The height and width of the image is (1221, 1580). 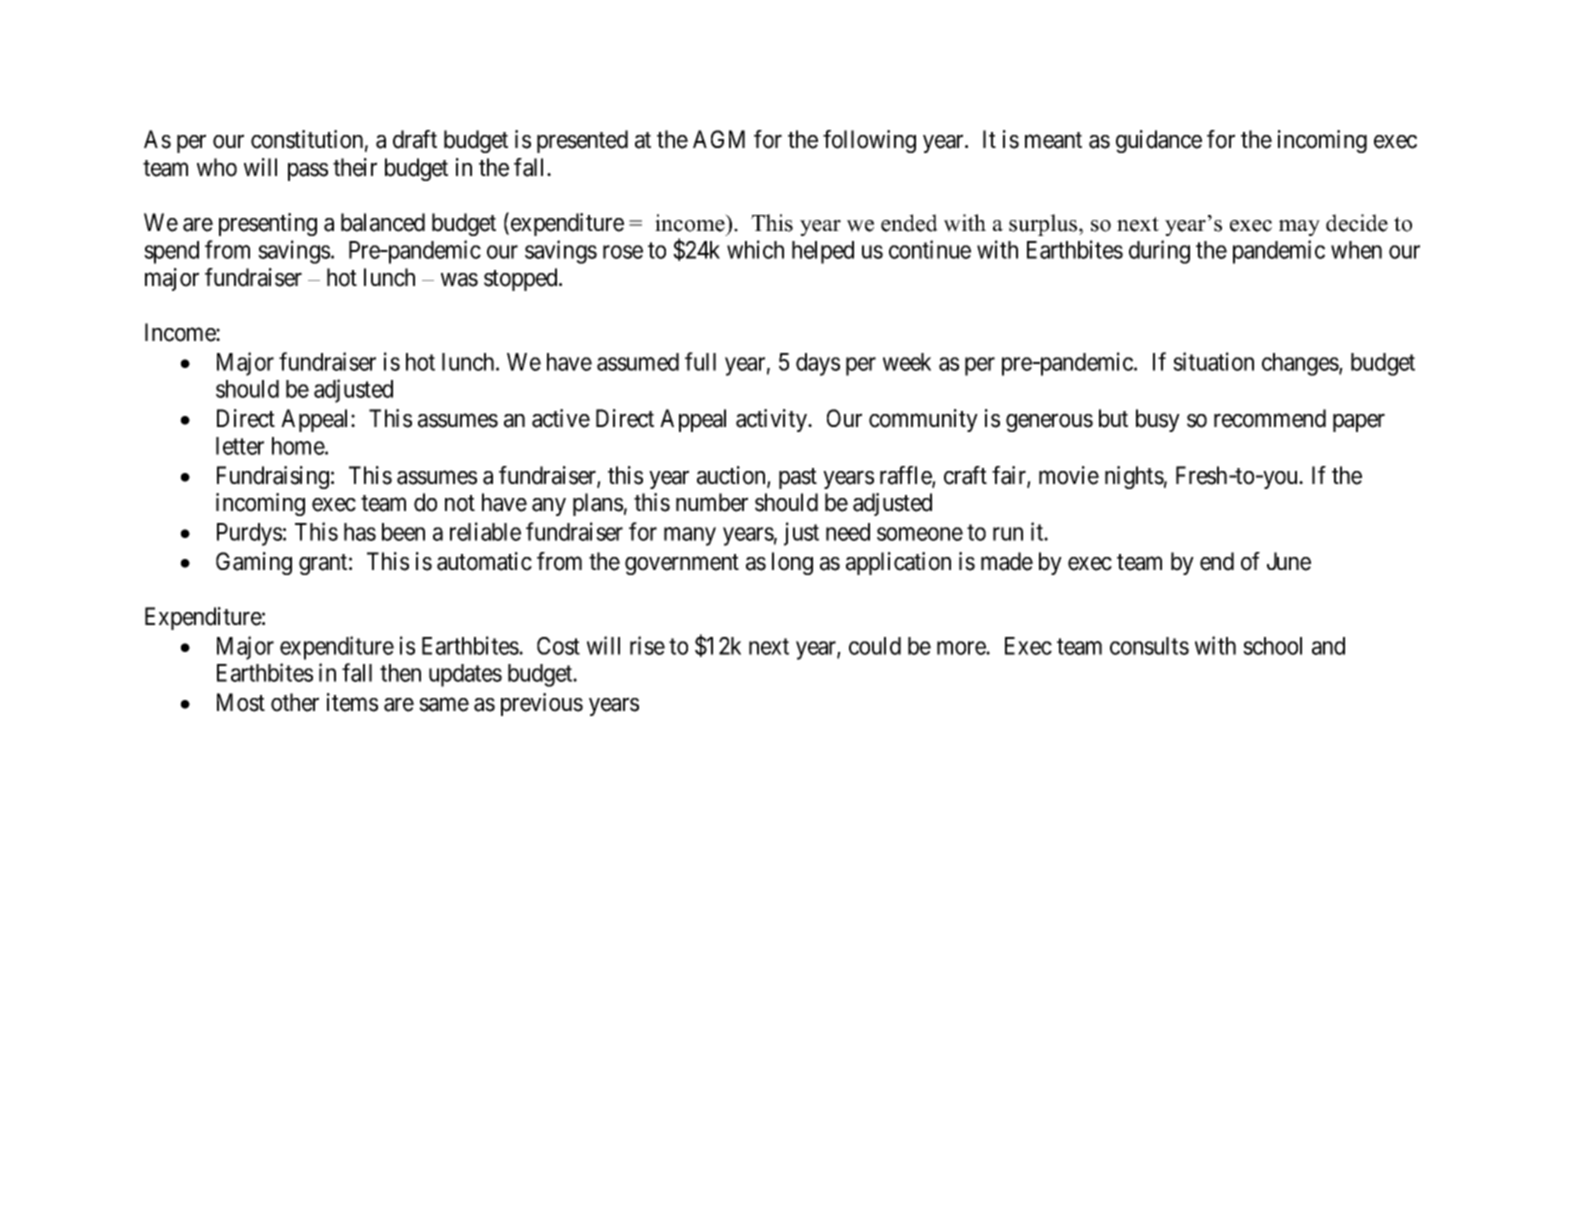 I want to click on other, so click(x=295, y=702).
